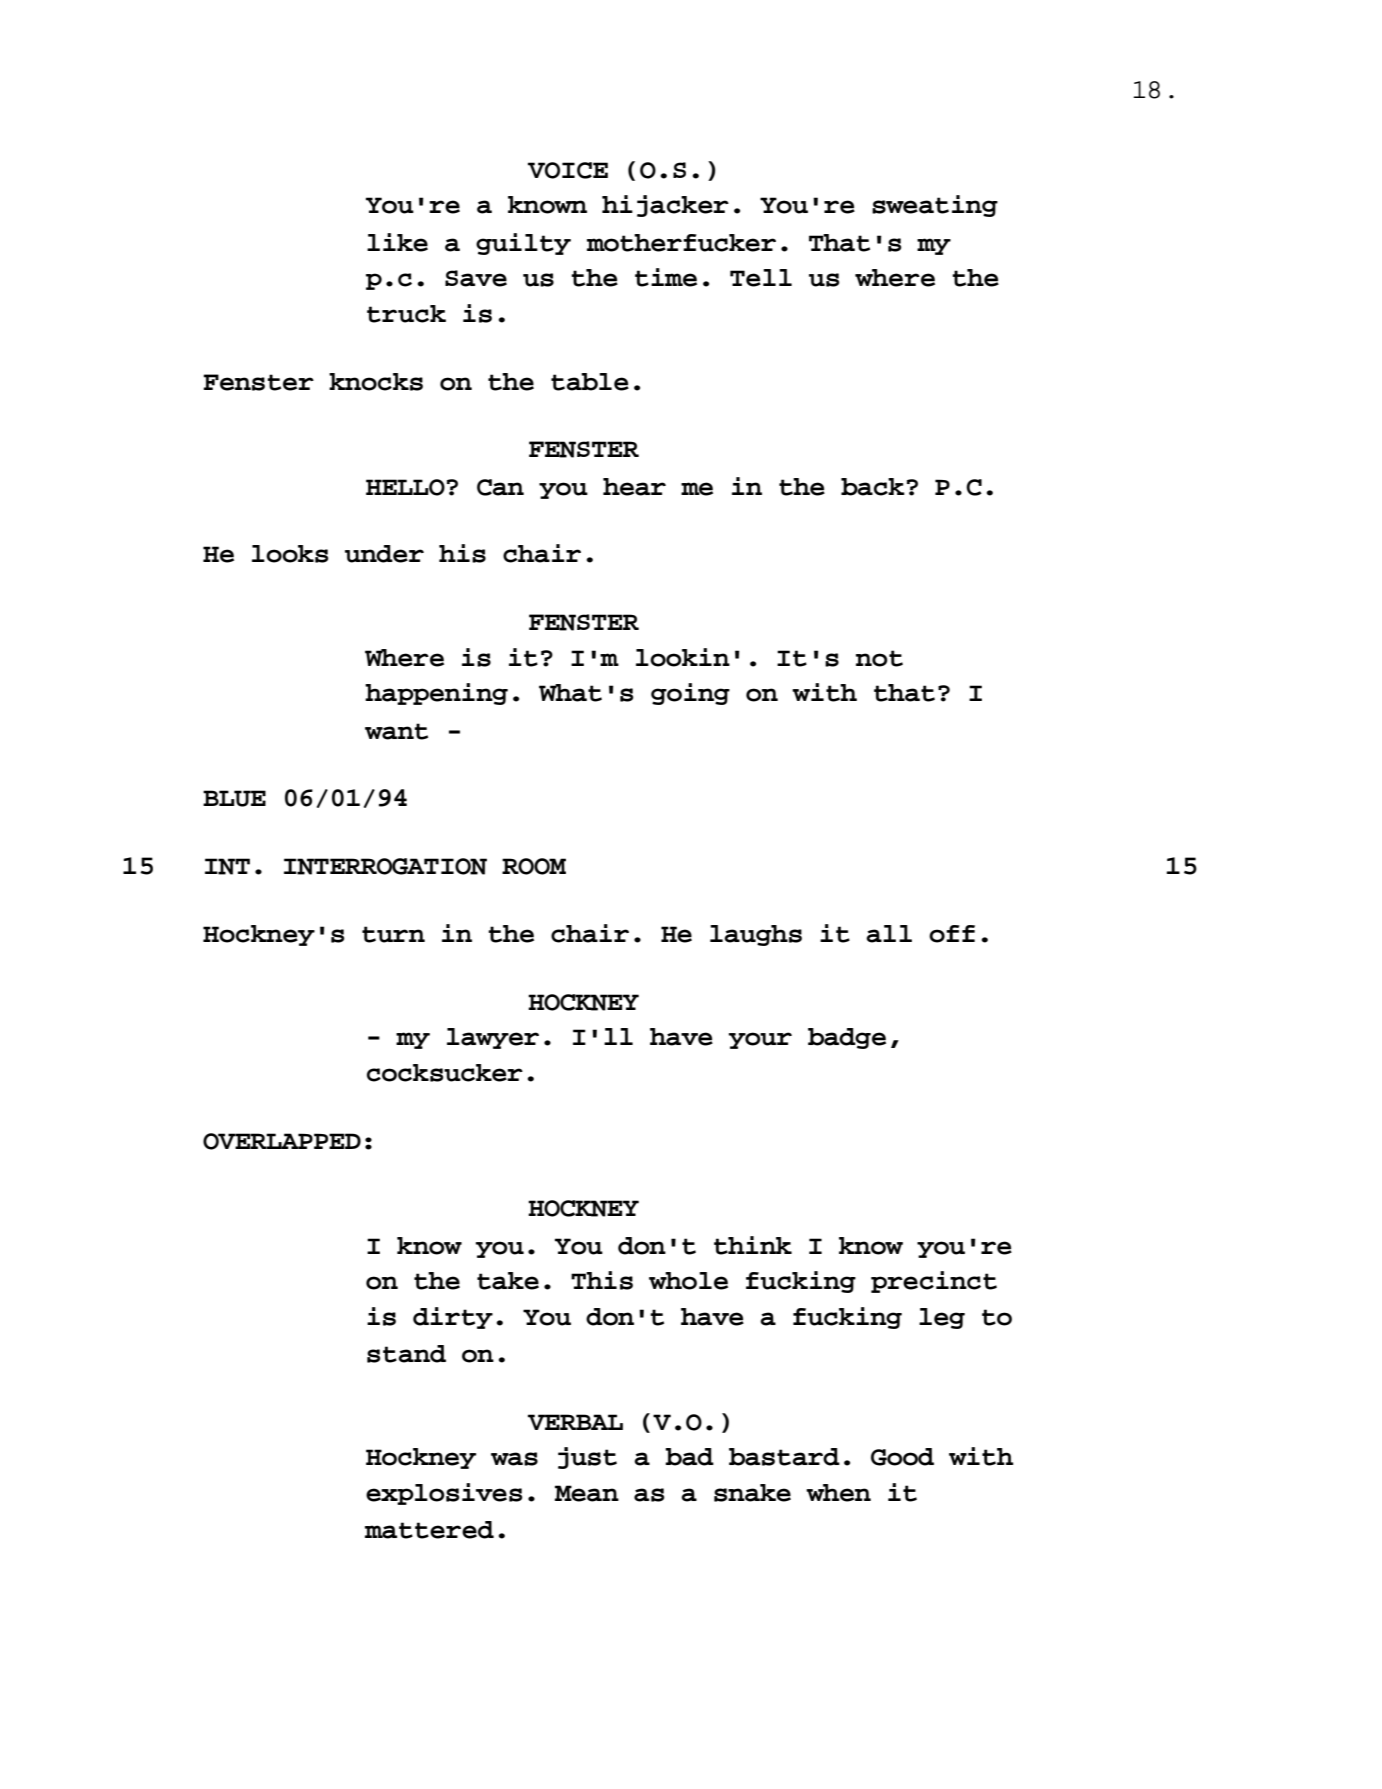 The image size is (1382, 1789). What do you see at coordinates (935, 206) in the screenshot?
I see `sweating` at bounding box center [935, 206].
